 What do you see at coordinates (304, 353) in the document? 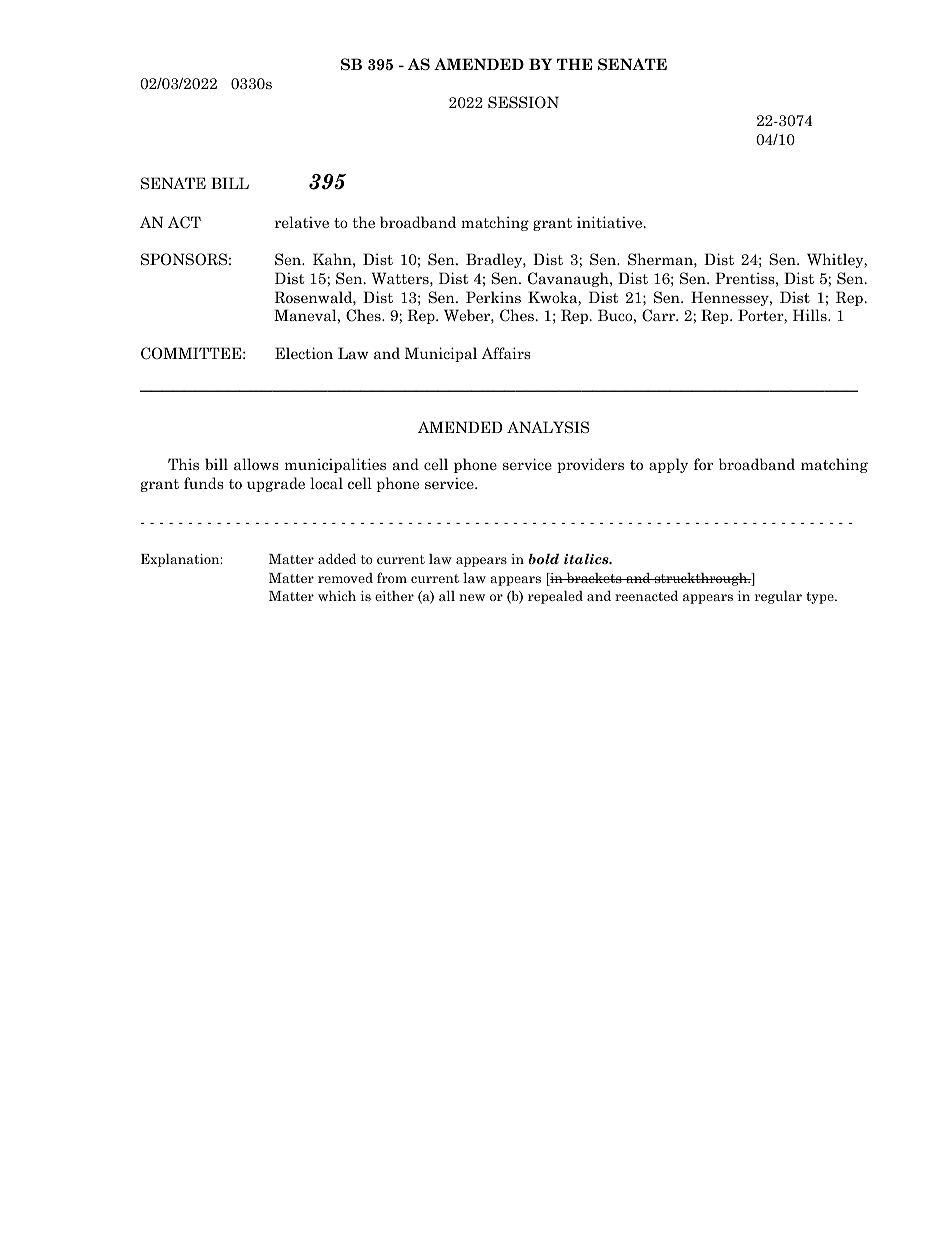
I see `Election` at bounding box center [304, 353].
